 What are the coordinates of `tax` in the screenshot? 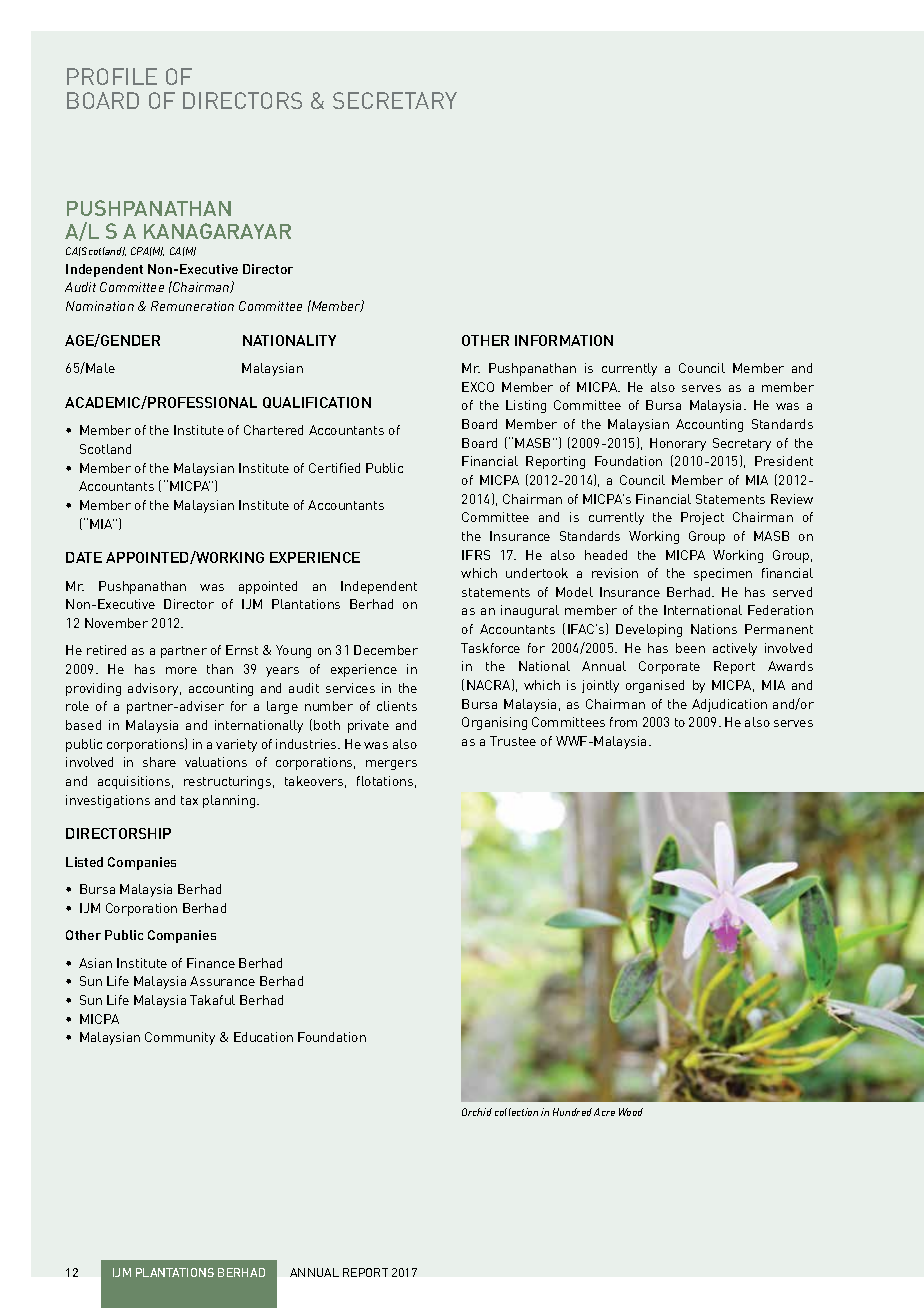 It's located at (189, 800).
